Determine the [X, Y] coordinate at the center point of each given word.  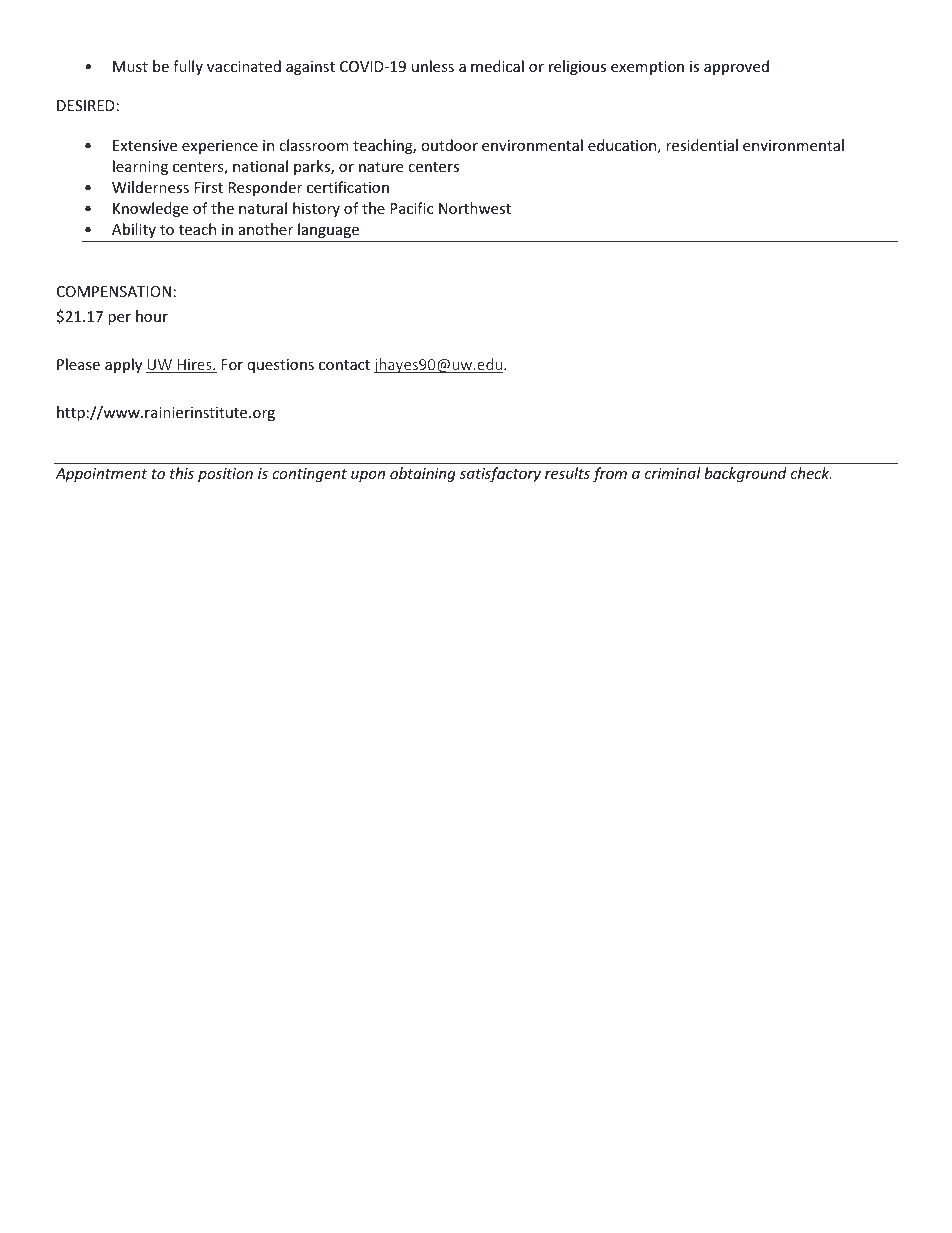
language [328, 230]
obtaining [423, 474]
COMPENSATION [114, 291]
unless [433, 66]
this [182, 473]
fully [188, 67]
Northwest [475, 208]
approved [736, 67]
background [745, 474]
